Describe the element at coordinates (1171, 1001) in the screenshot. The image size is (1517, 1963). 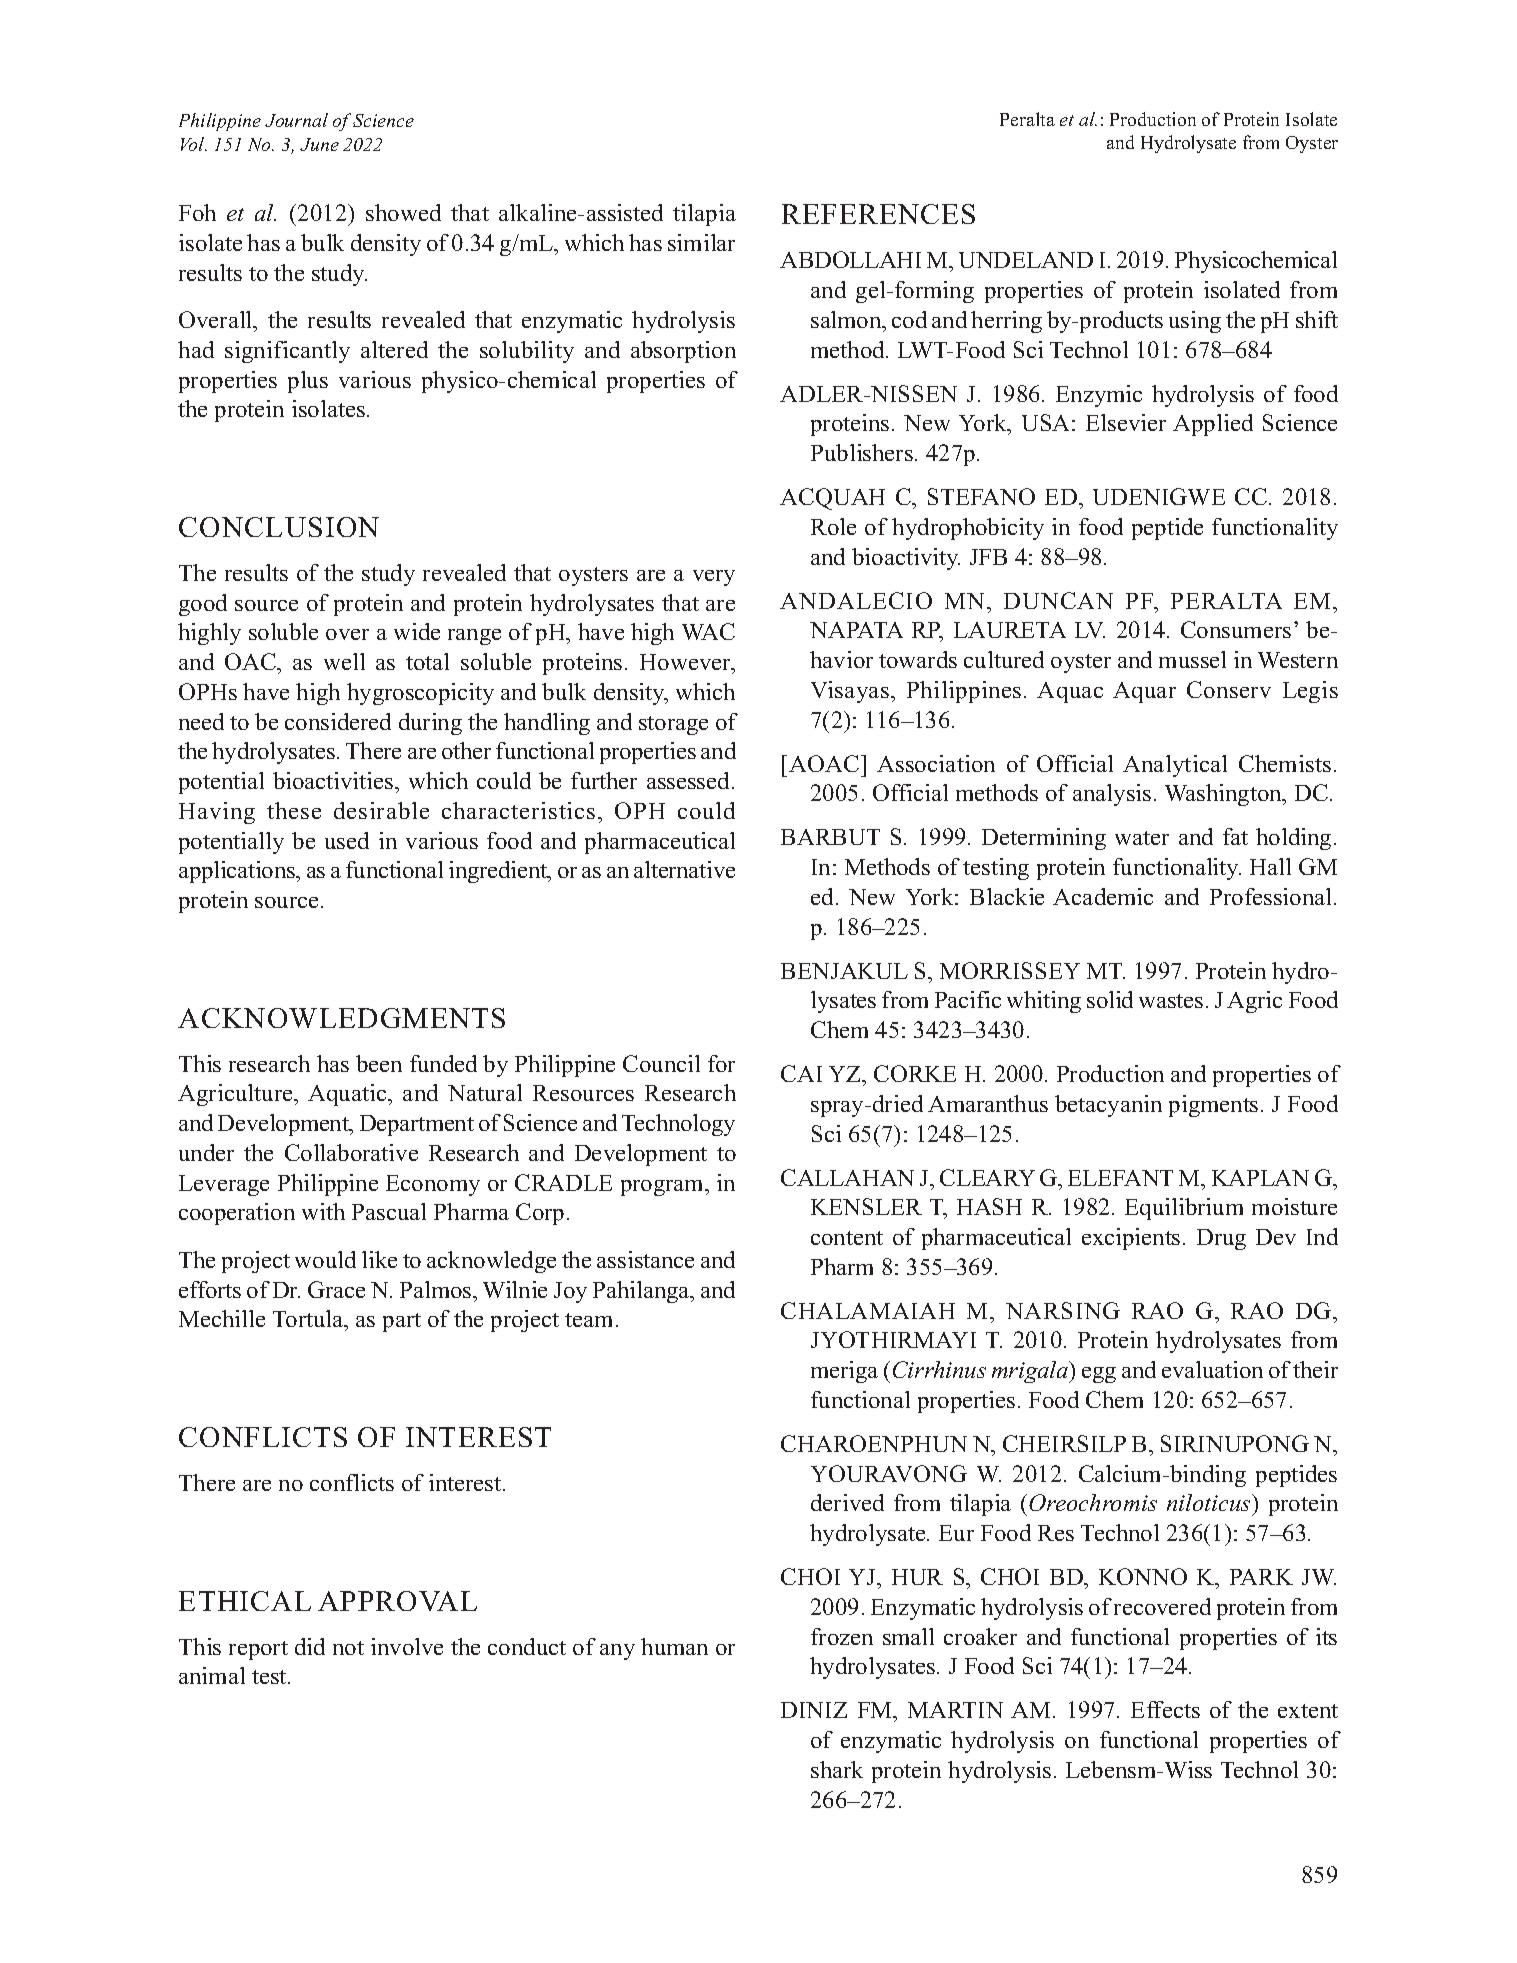
I see `wastes` at that location.
